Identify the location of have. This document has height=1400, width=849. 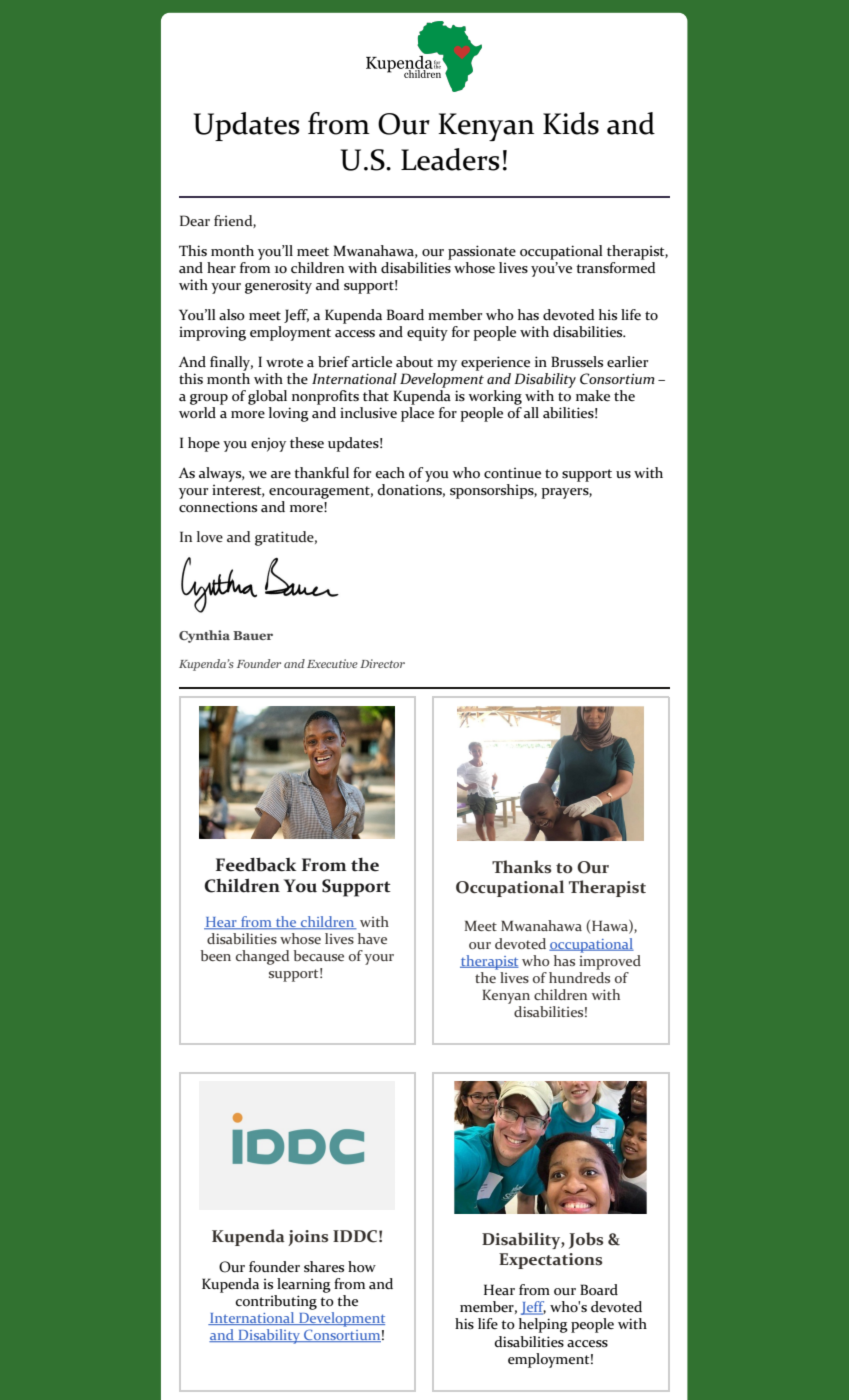
(372, 938).
